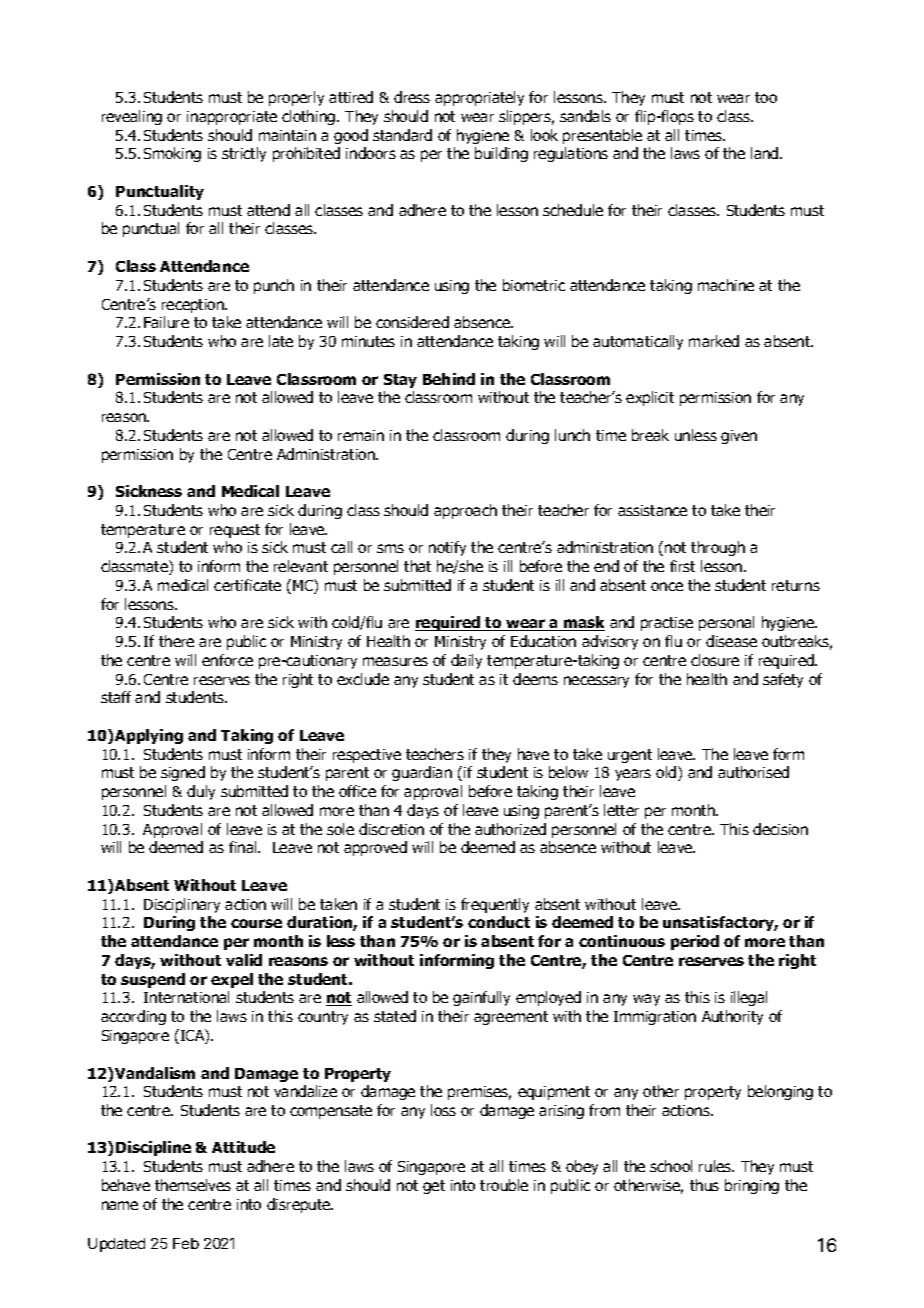 The image size is (924, 1308). Describe the element at coordinates (766, 153) in the screenshot. I see `land` at that location.
